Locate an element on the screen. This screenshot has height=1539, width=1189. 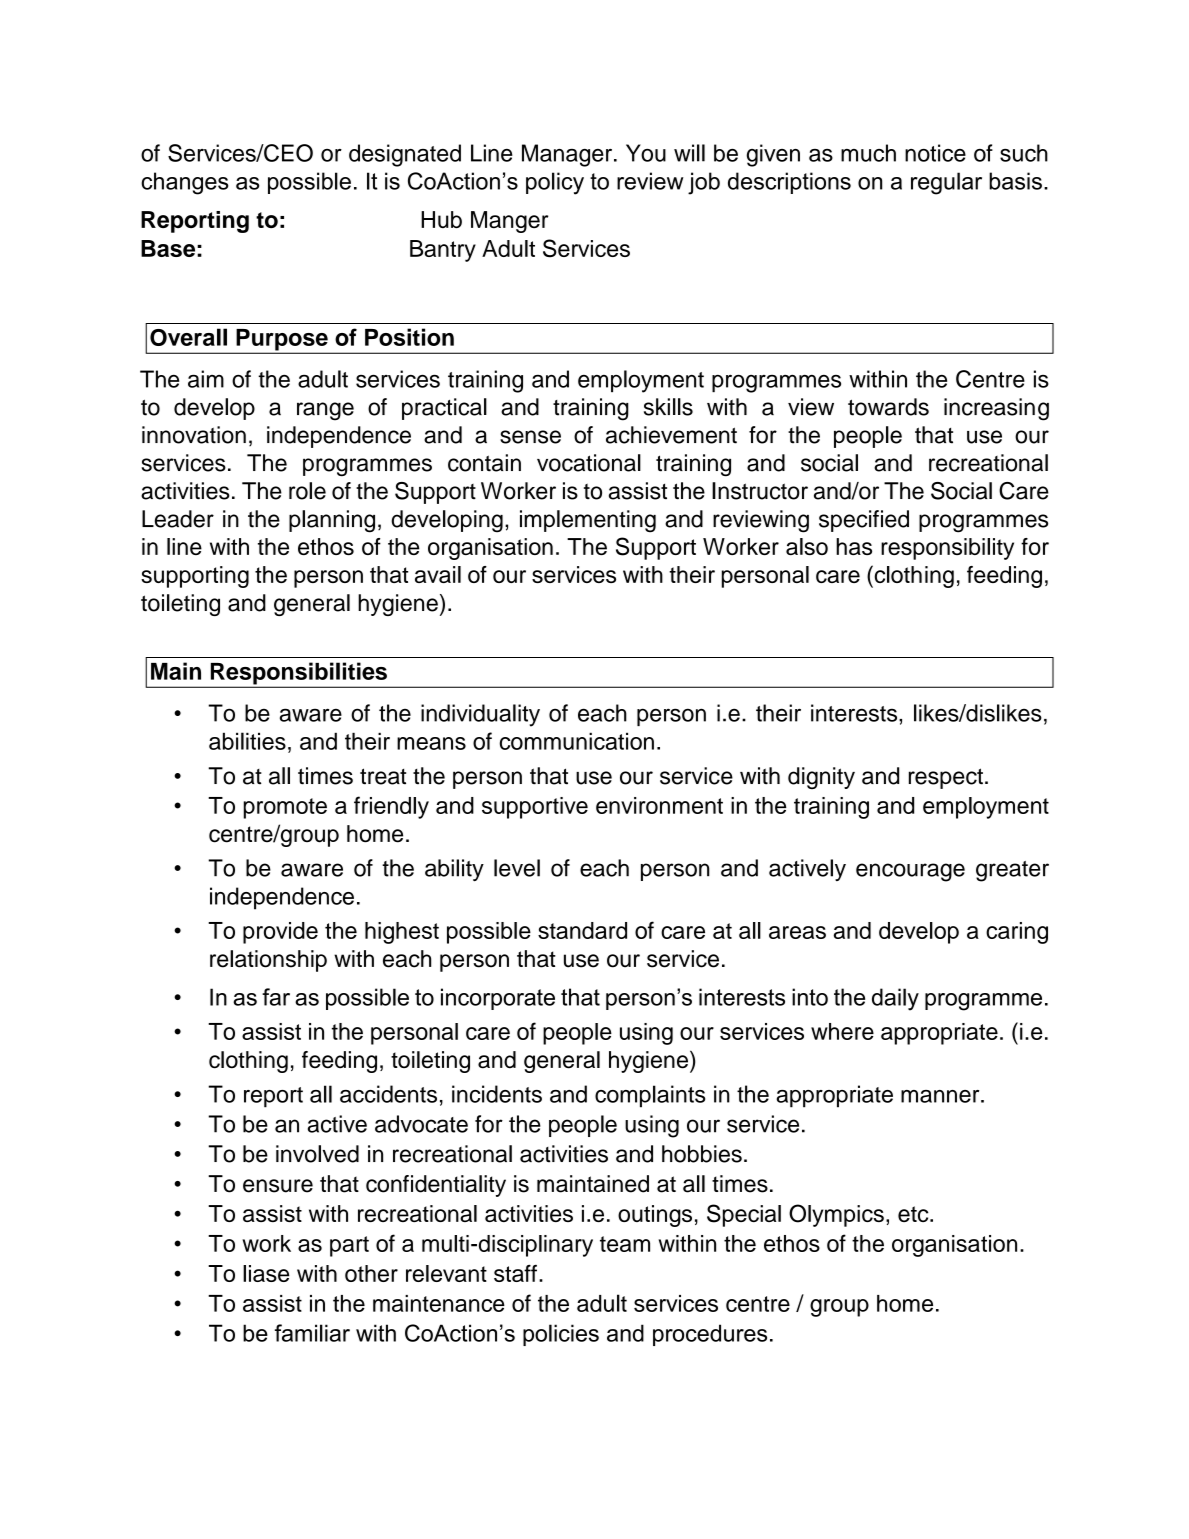
communication is located at coordinates (577, 741).
